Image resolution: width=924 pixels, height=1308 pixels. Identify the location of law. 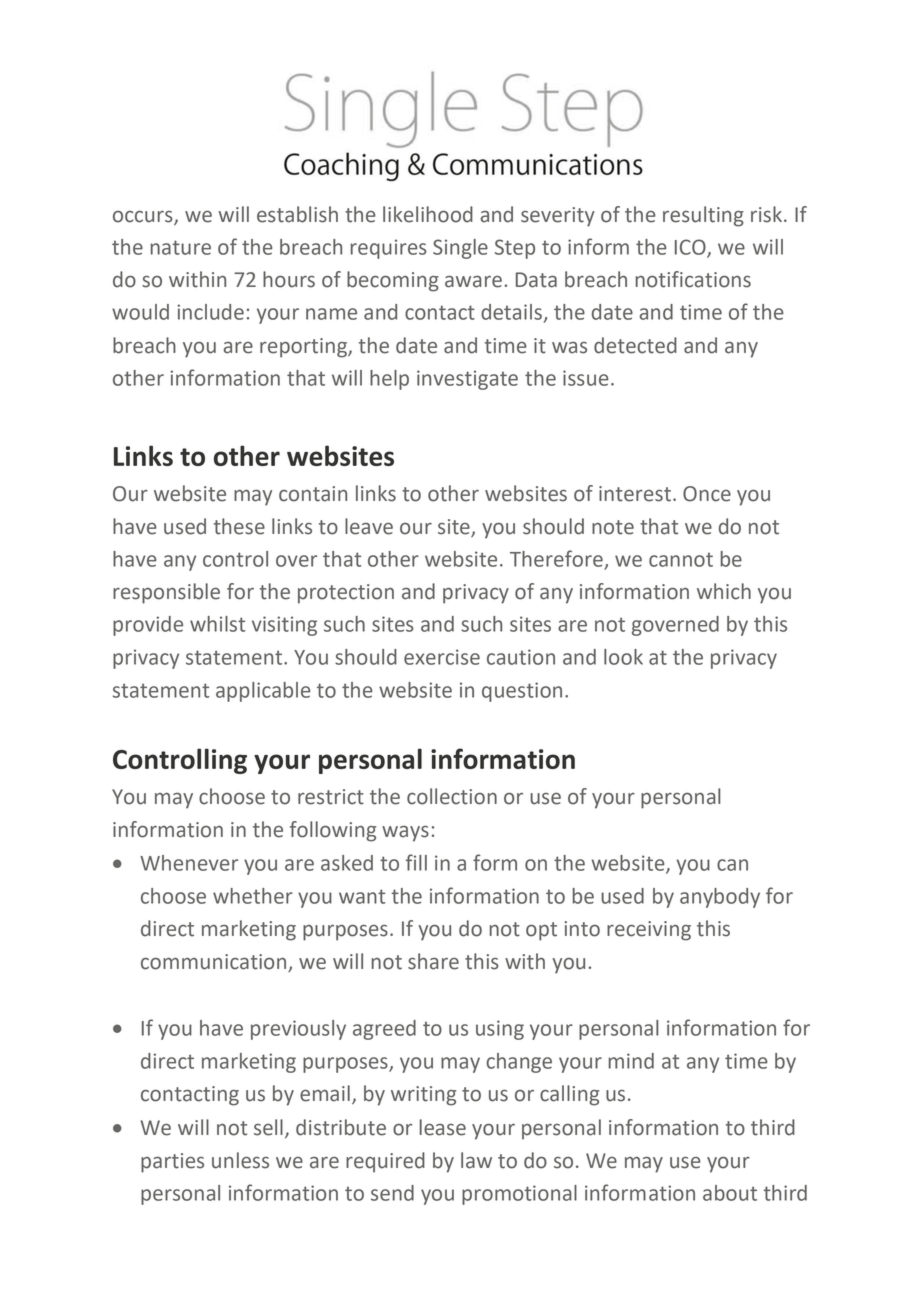
(476, 1160).
